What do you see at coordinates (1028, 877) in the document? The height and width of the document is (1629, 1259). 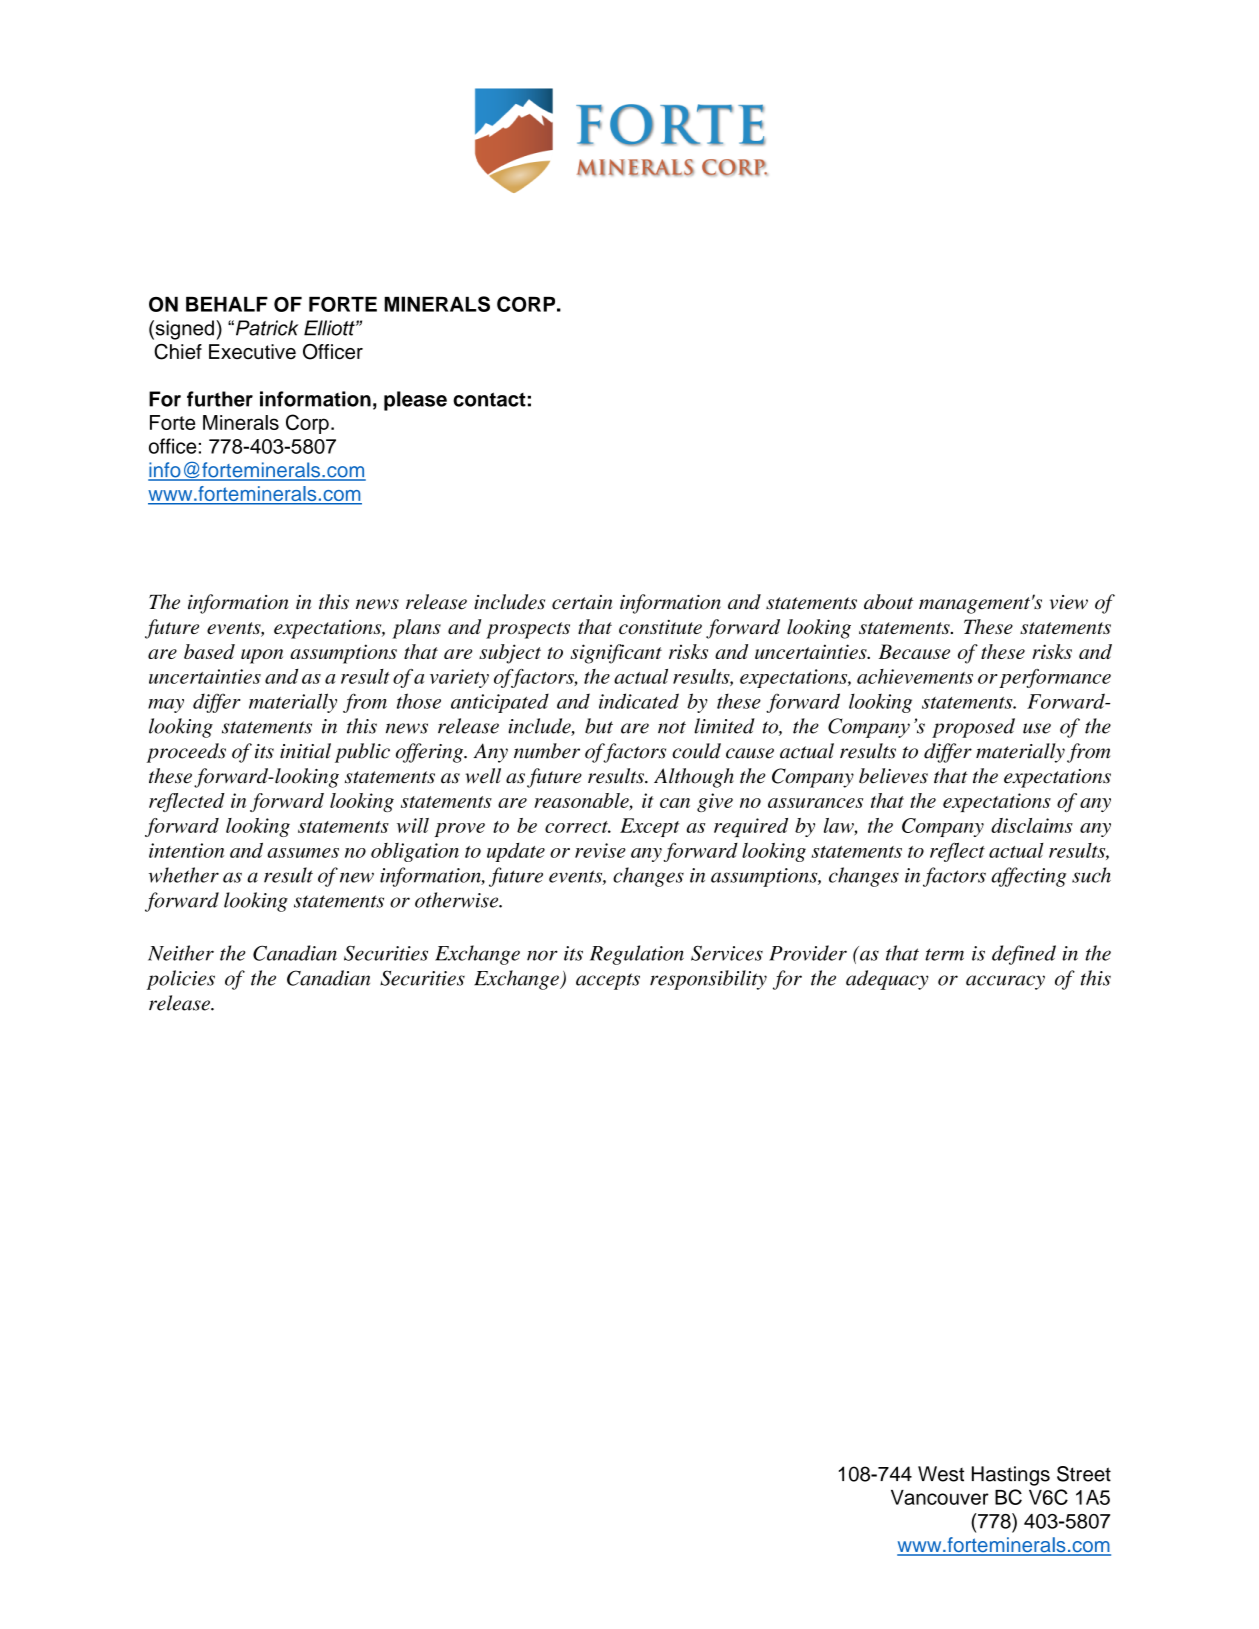 I see `affecting` at bounding box center [1028, 877].
